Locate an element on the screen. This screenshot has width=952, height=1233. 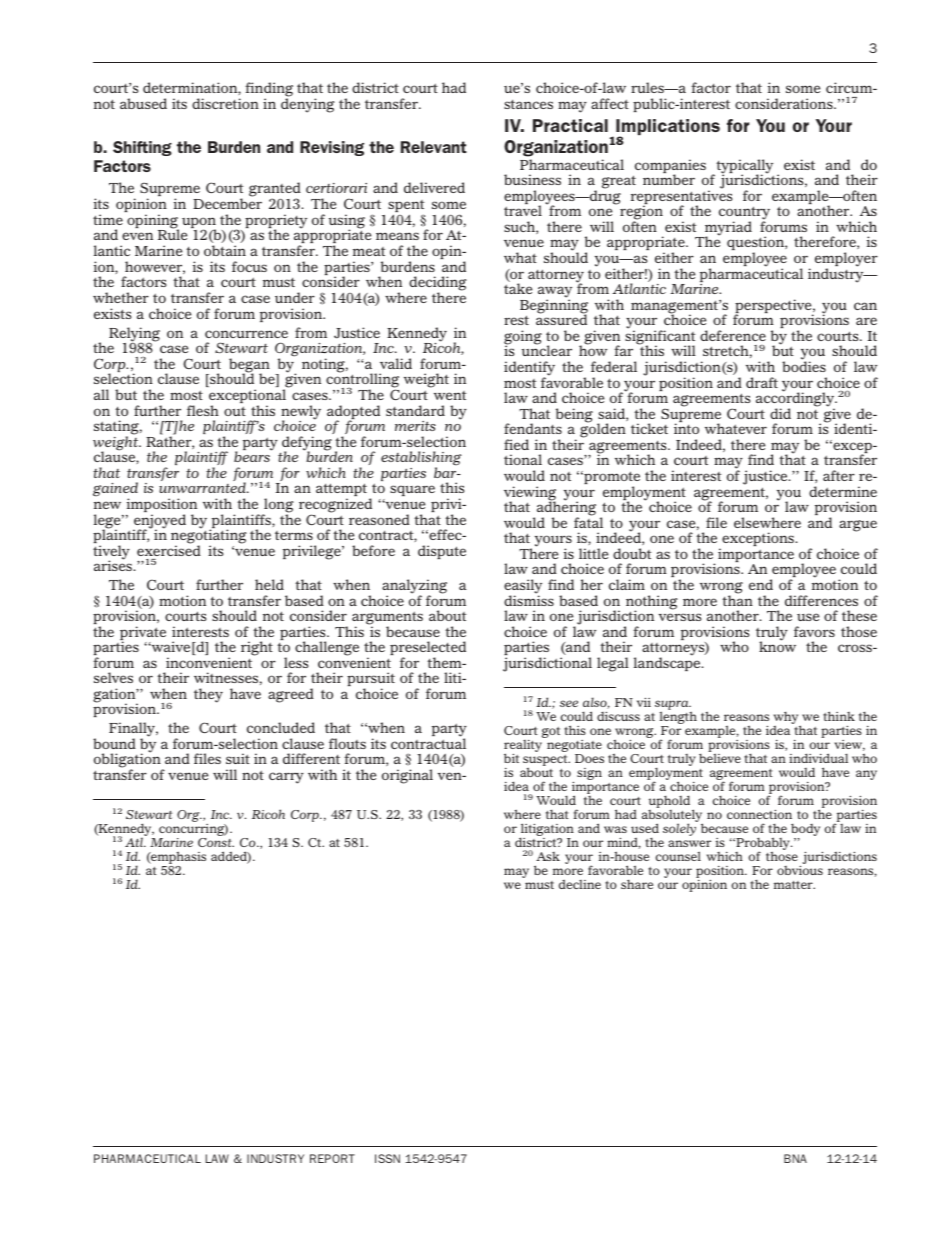
matter is located at coordinates (794, 885).
